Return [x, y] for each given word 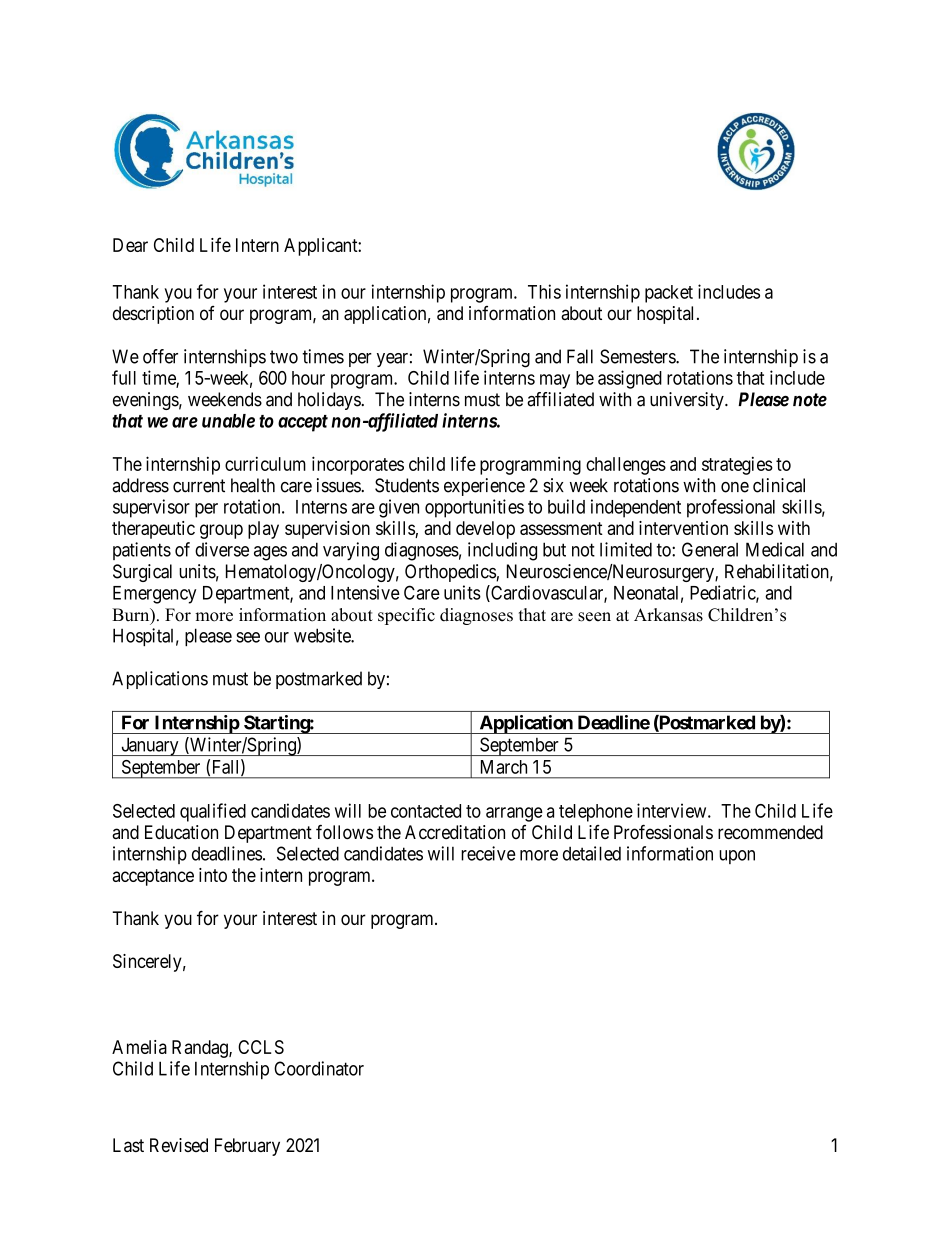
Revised [179, 1145]
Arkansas [668, 615]
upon [737, 857]
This [544, 291]
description [153, 315]
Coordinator [319, 1068]
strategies [737, 466]
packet [669, 294]
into [213, 875]
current [199, 486]
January [150, 746]
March [504, 767]
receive [488, 853]
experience [484, 487]
